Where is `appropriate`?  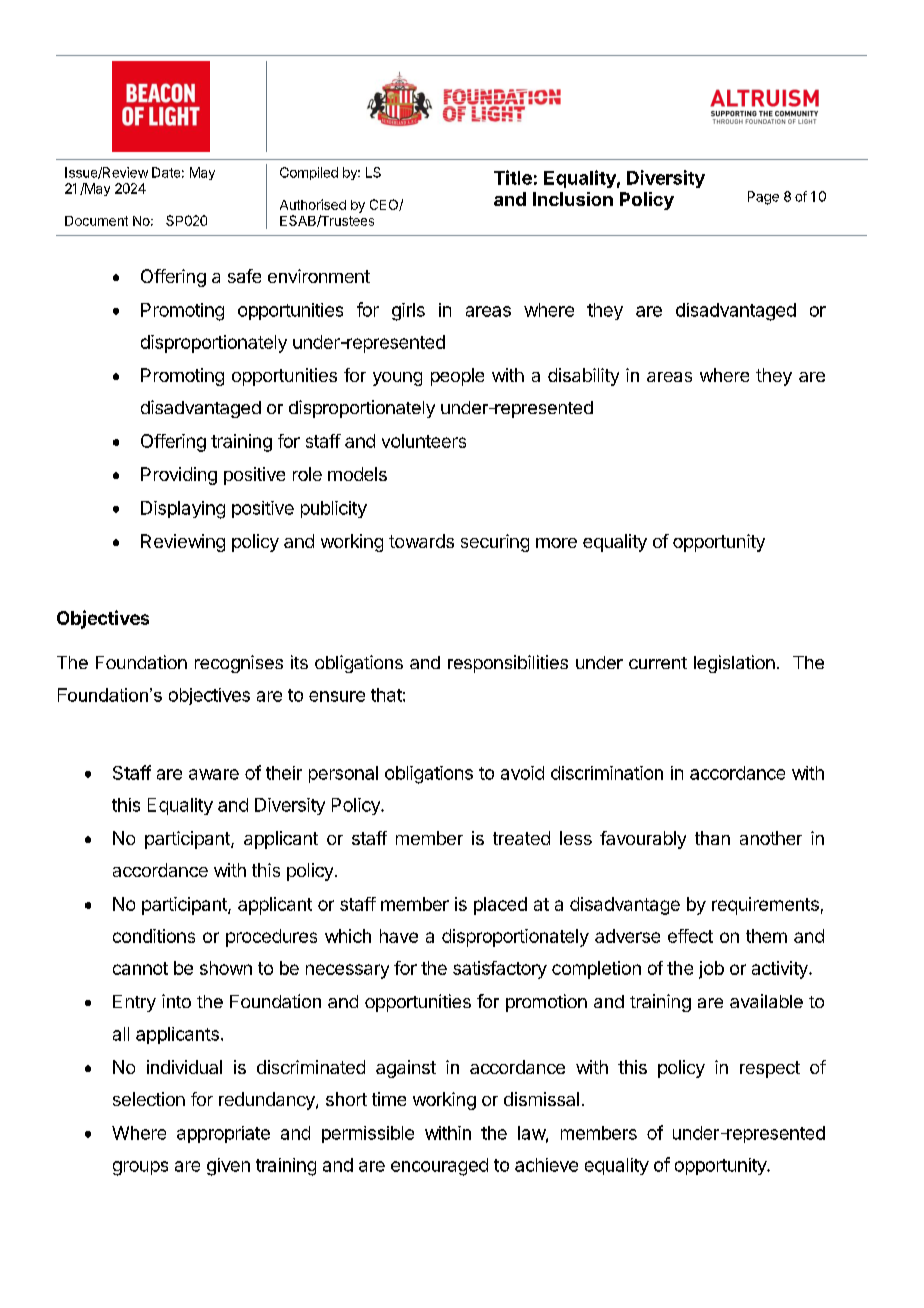 appropriate is located at coordinates (223, 1134).
